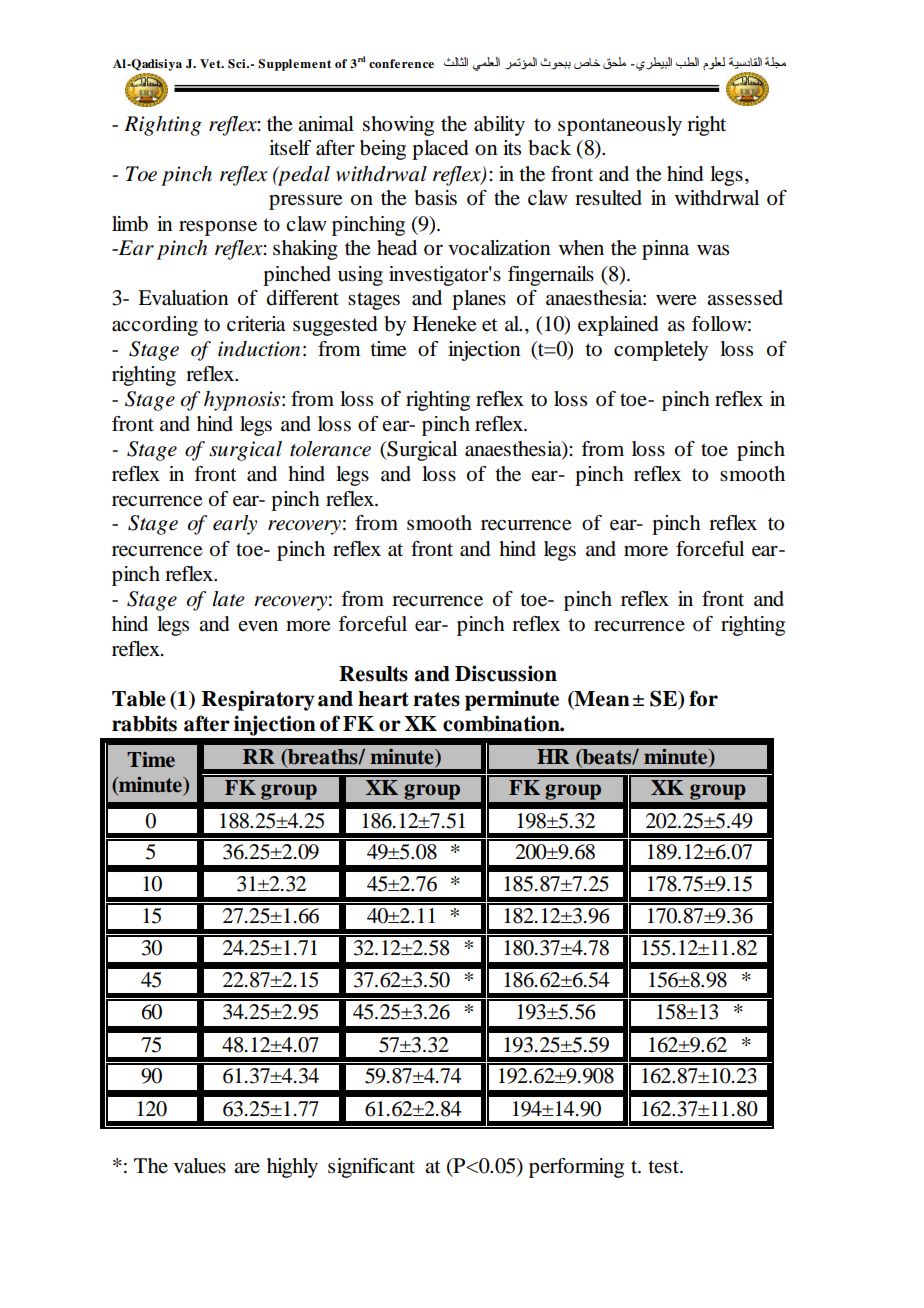 The height and width of the page is (1308, 924). Describe the element at coordinates (200, 1166) in the page. I see `values` at that location.
